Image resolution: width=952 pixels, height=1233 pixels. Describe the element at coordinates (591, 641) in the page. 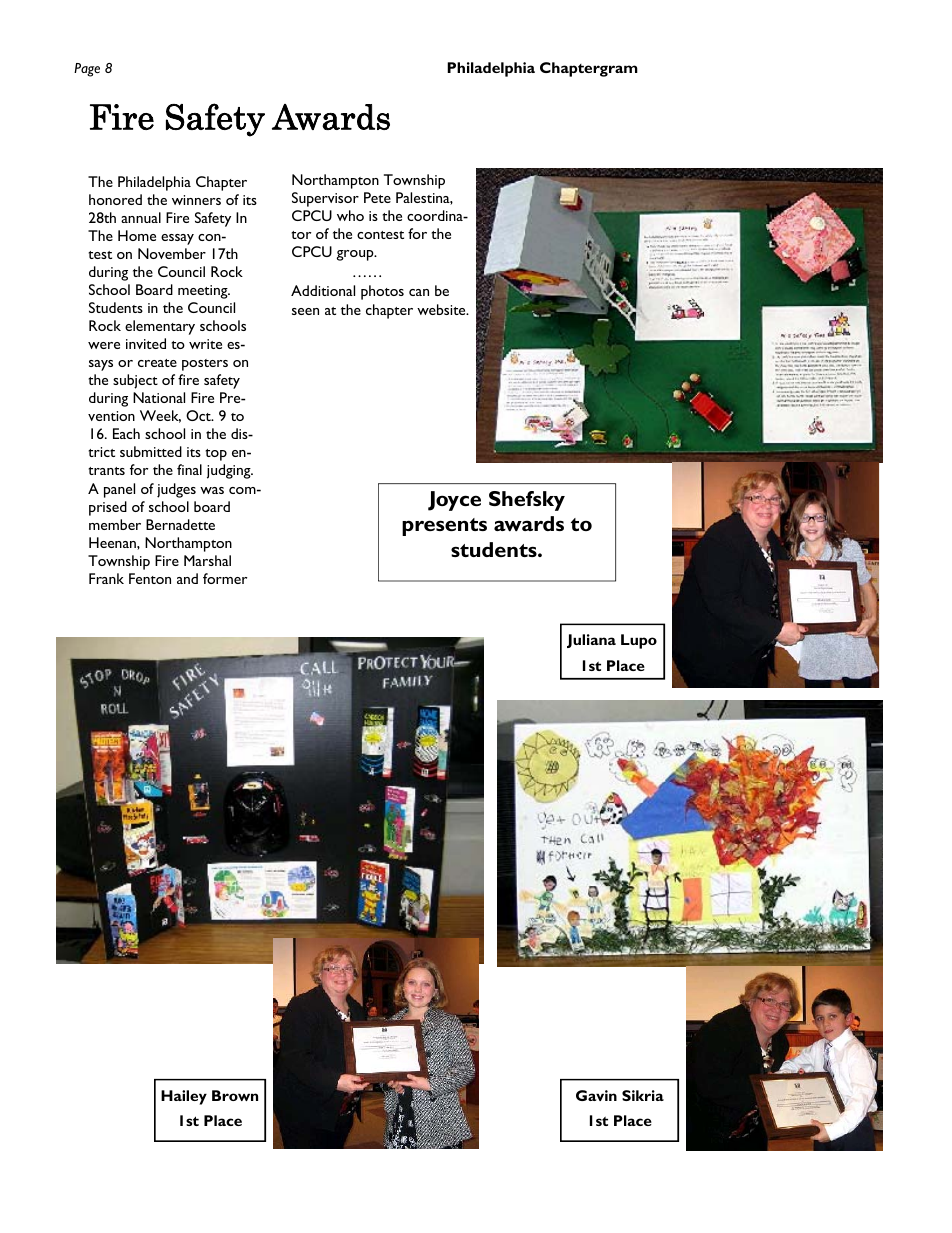

I see `Juliana` at that location.
